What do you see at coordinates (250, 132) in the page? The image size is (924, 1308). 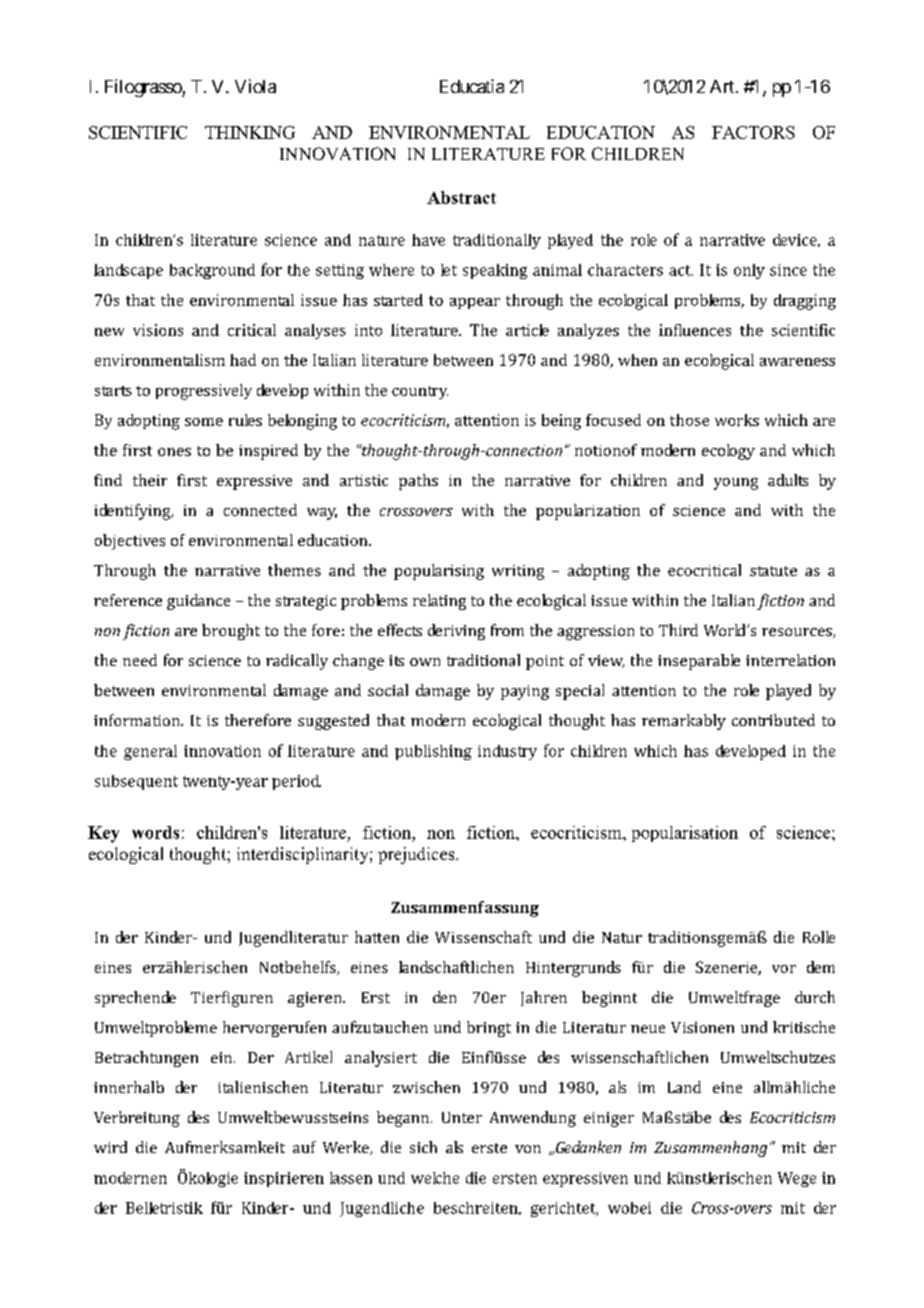 I see `THINKING` at bounding box center [250, 132].
